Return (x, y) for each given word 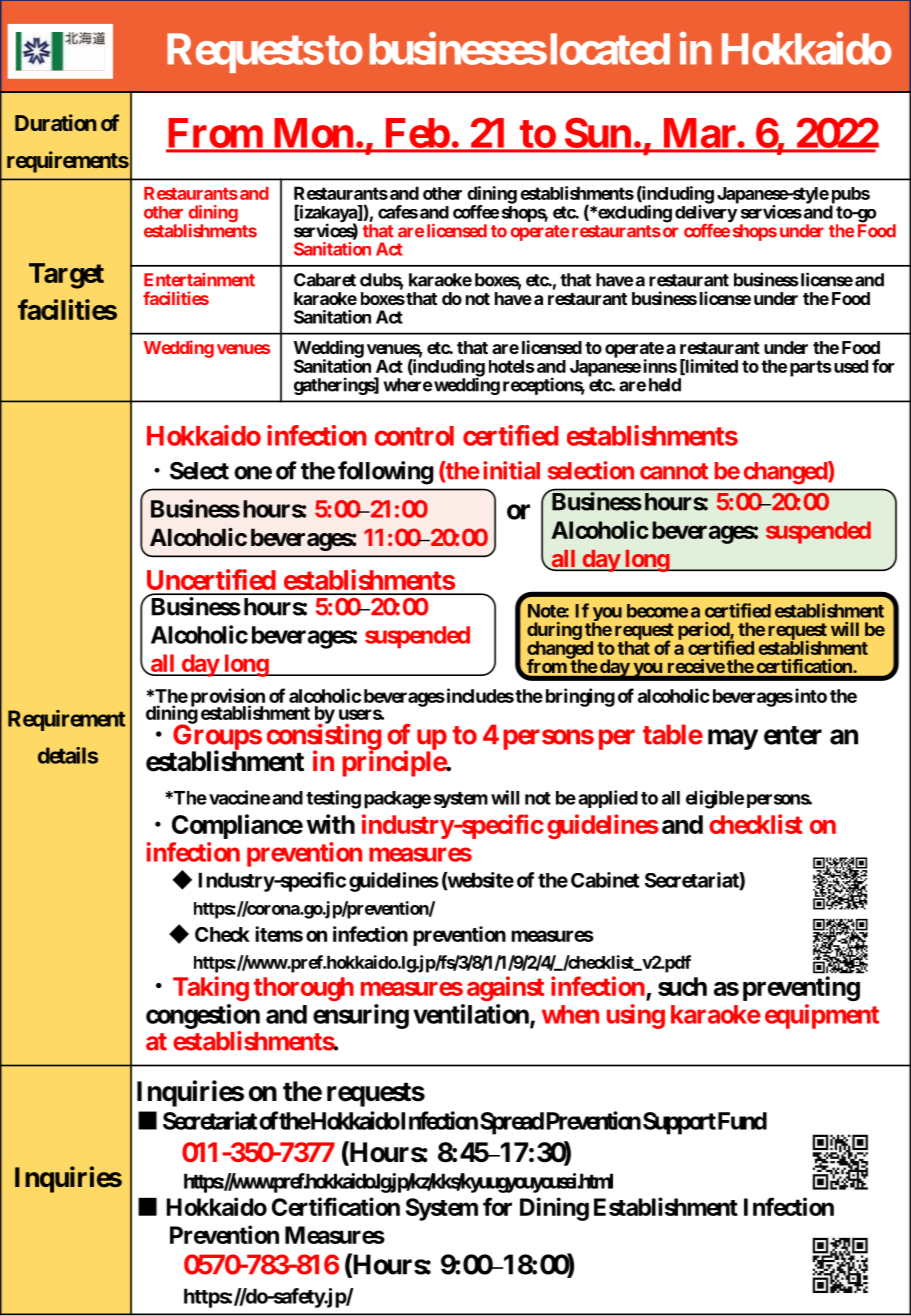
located (608, 49)
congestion (203, 1016)
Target (66, 276)
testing (333, 799)
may (733, 739)
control (414, 436)
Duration (55, 122)
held (665, 385)
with (330, 824)
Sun (597, 134)
